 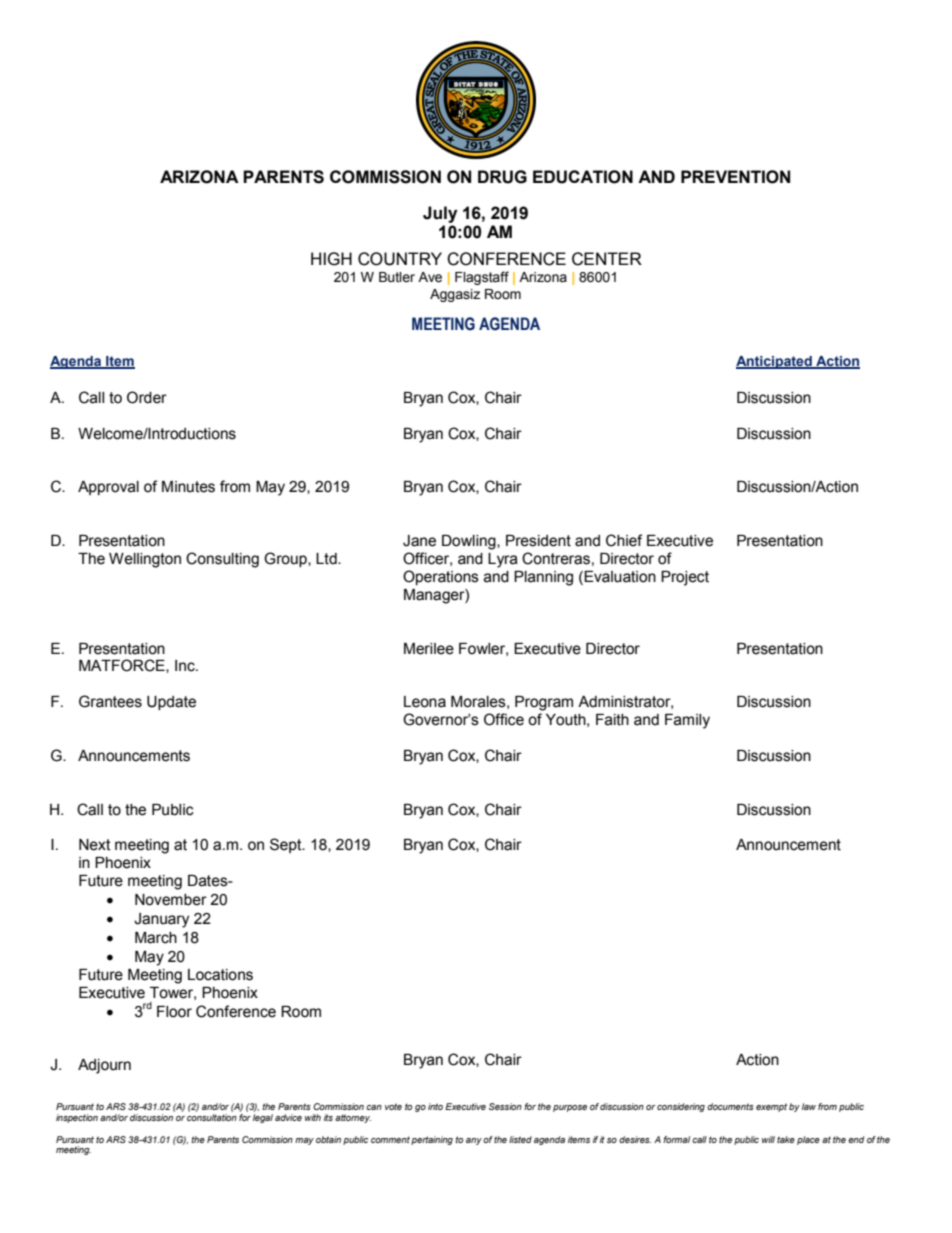 I want to click on Family, so click(x=687, y=721).
